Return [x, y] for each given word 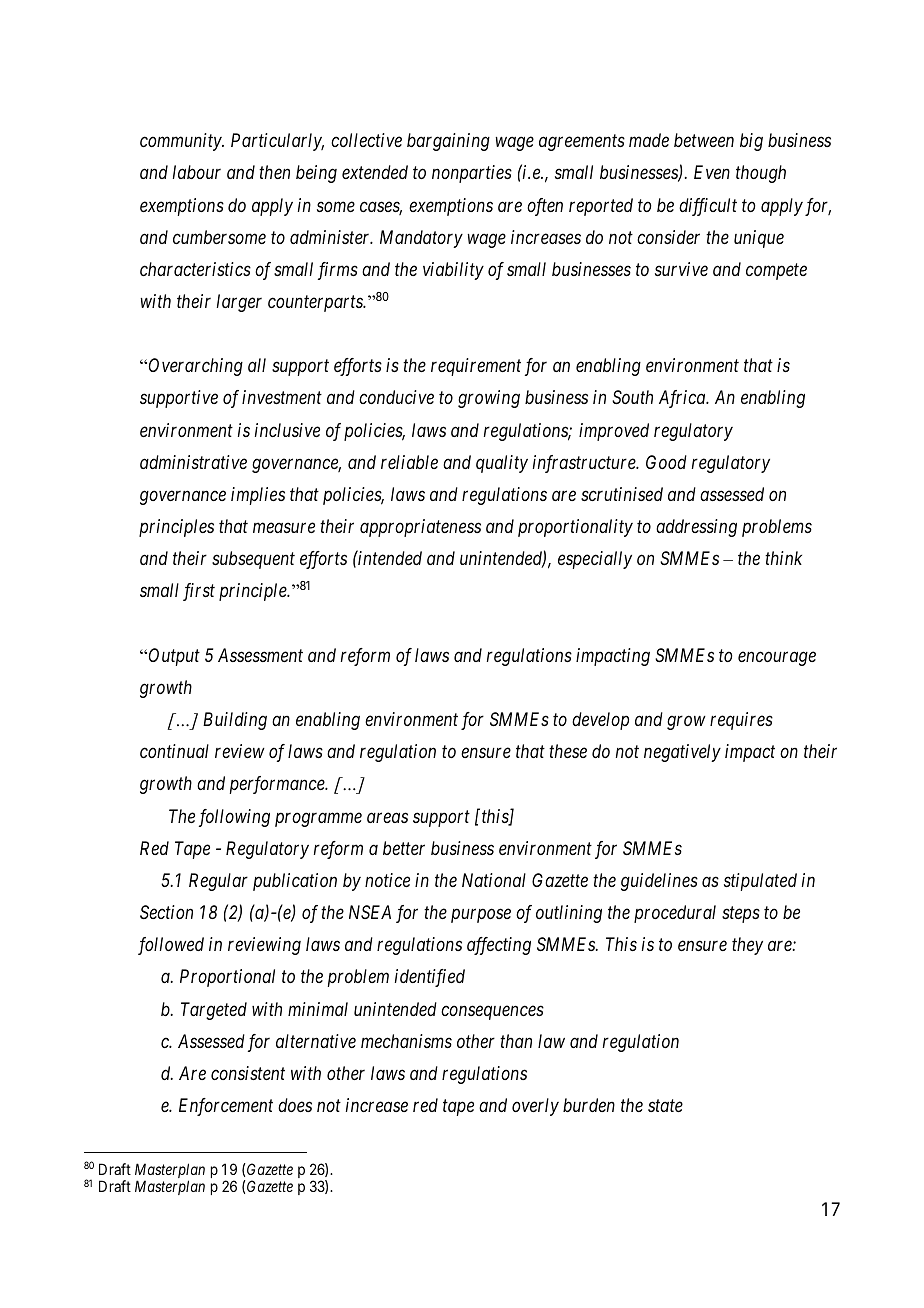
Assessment [260, 655]
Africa [683, 399]
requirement [476, 367]
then [274, 172]
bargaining [448, 142]
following [234, 818]
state [665, 1106]
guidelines [659, 882]
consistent [248, 1073]
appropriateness [420, 528]
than [516, 1041]
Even [712, 172]
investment [282, 397]
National [494, 880]
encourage [777, 659]
